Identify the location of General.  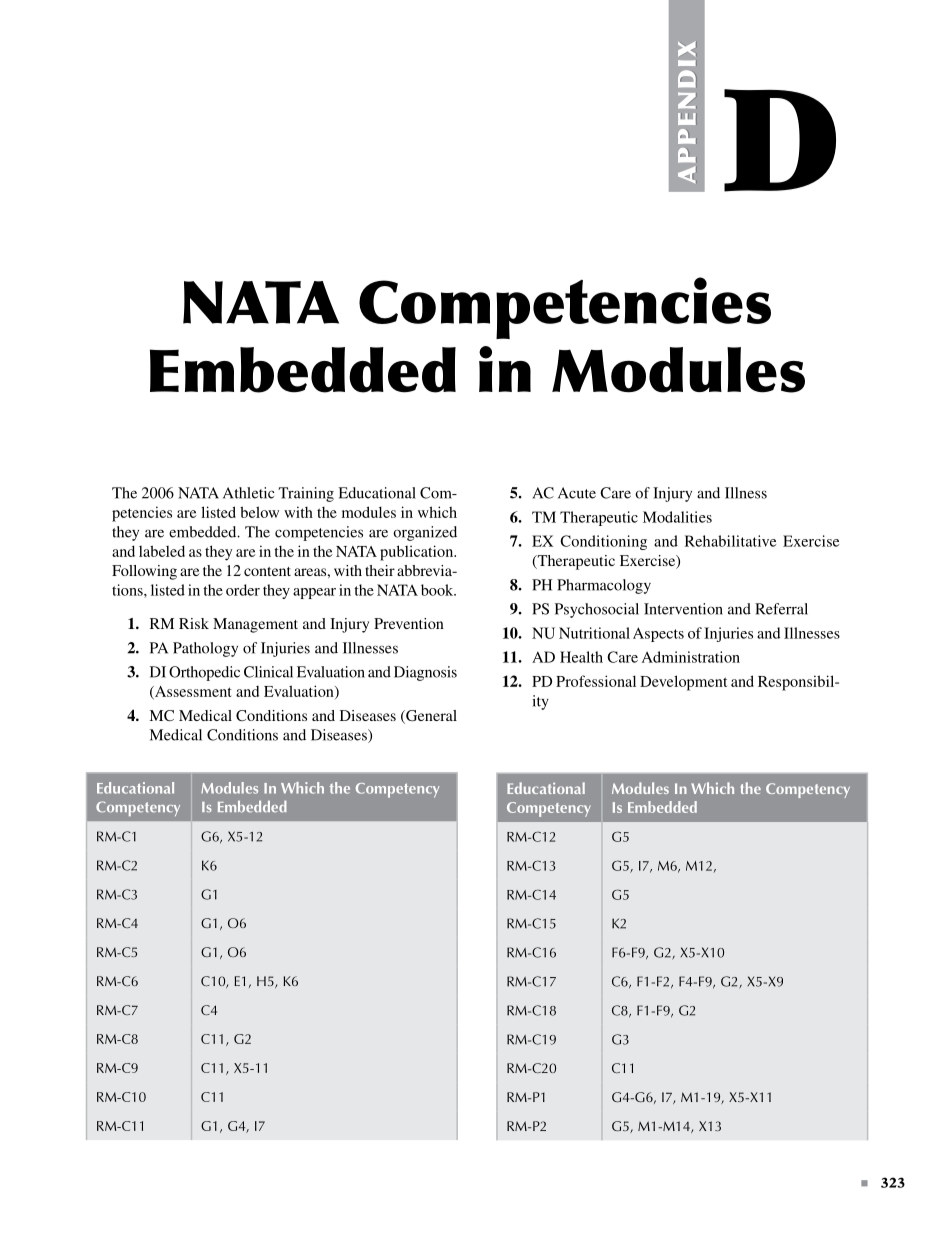
(430, 717).
